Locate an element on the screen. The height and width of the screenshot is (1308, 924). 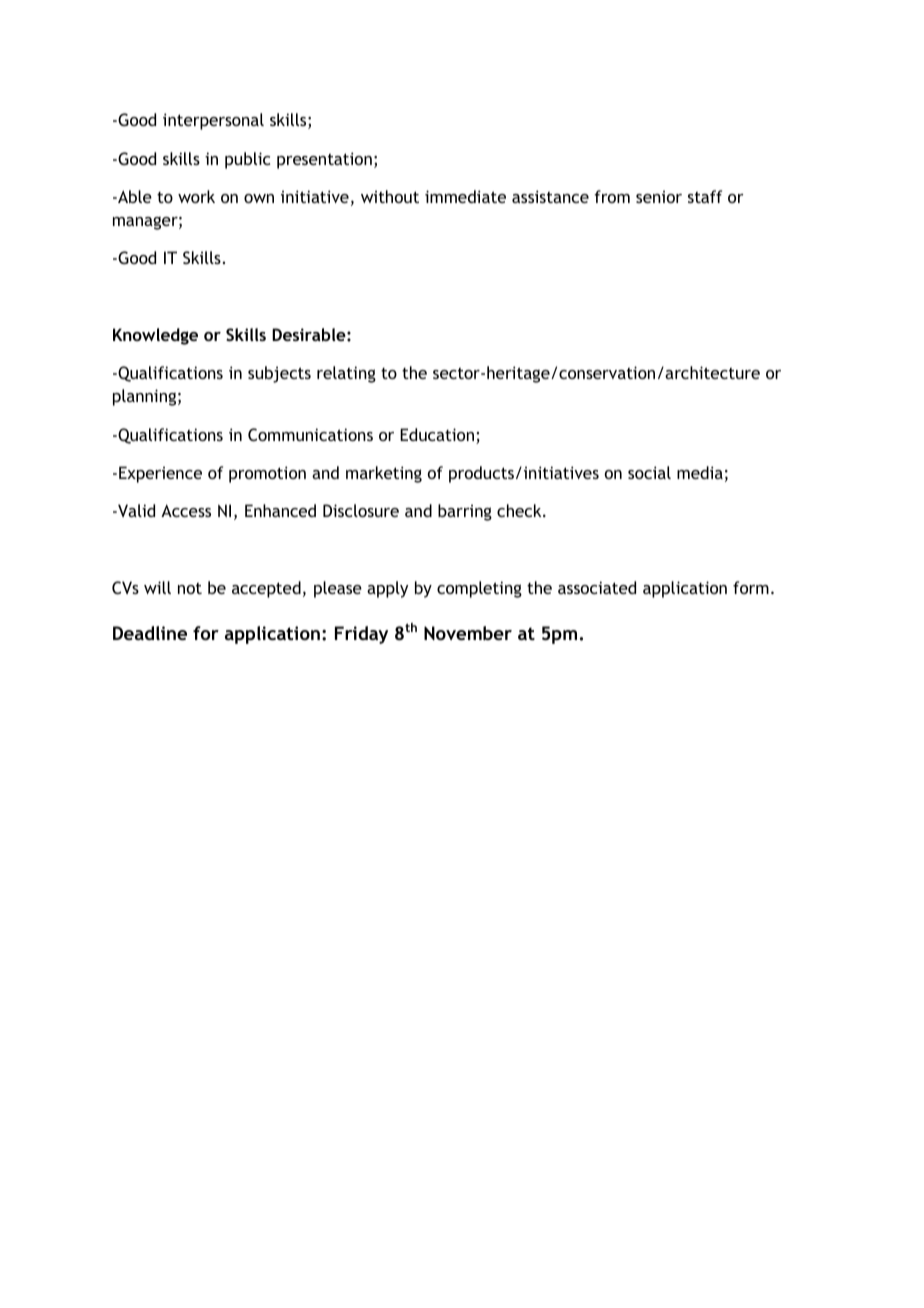
presentation is located at coordinates (324, 160).
